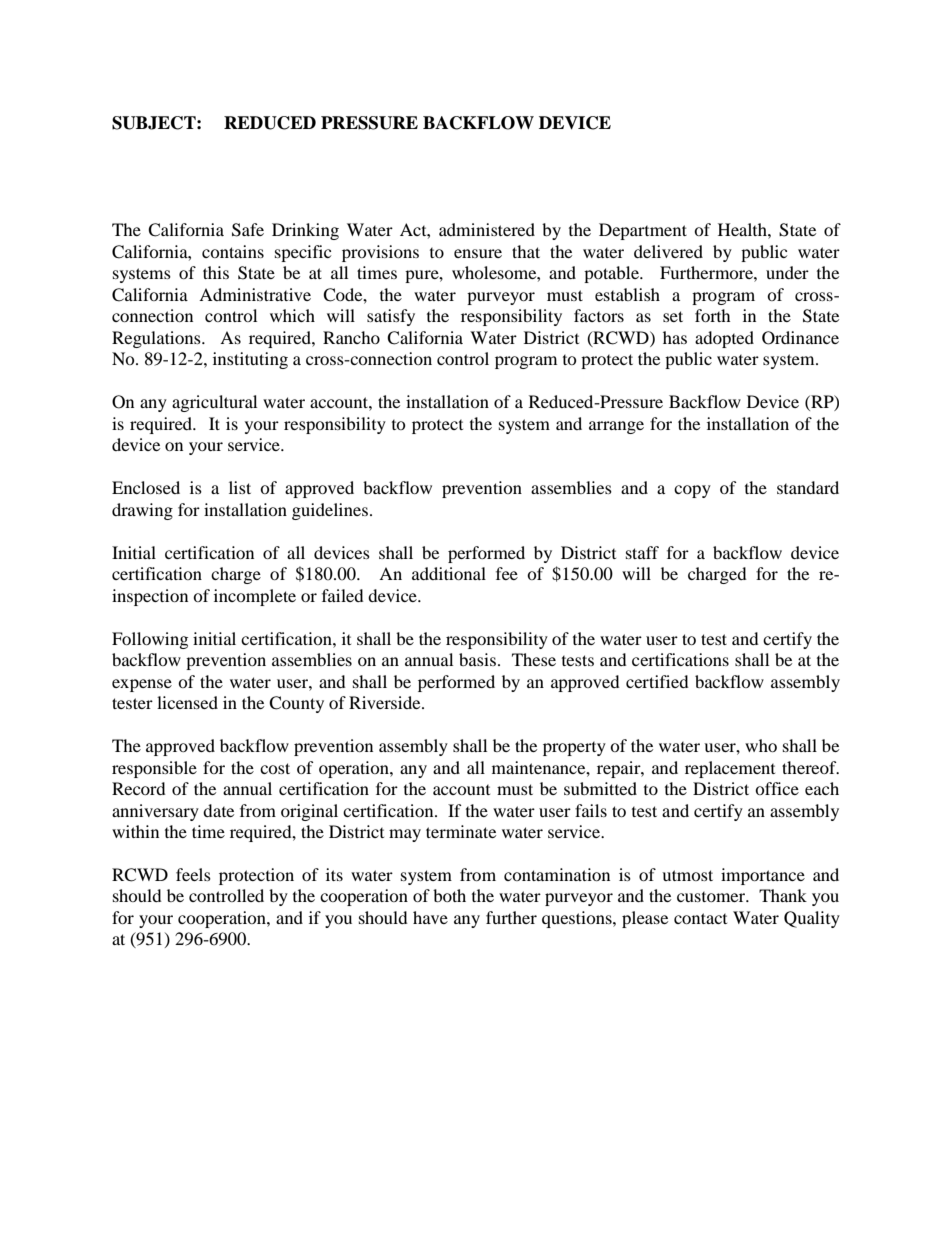  Describe the element at coordinates (150, 640) in the page. I see `Following` at that location.
